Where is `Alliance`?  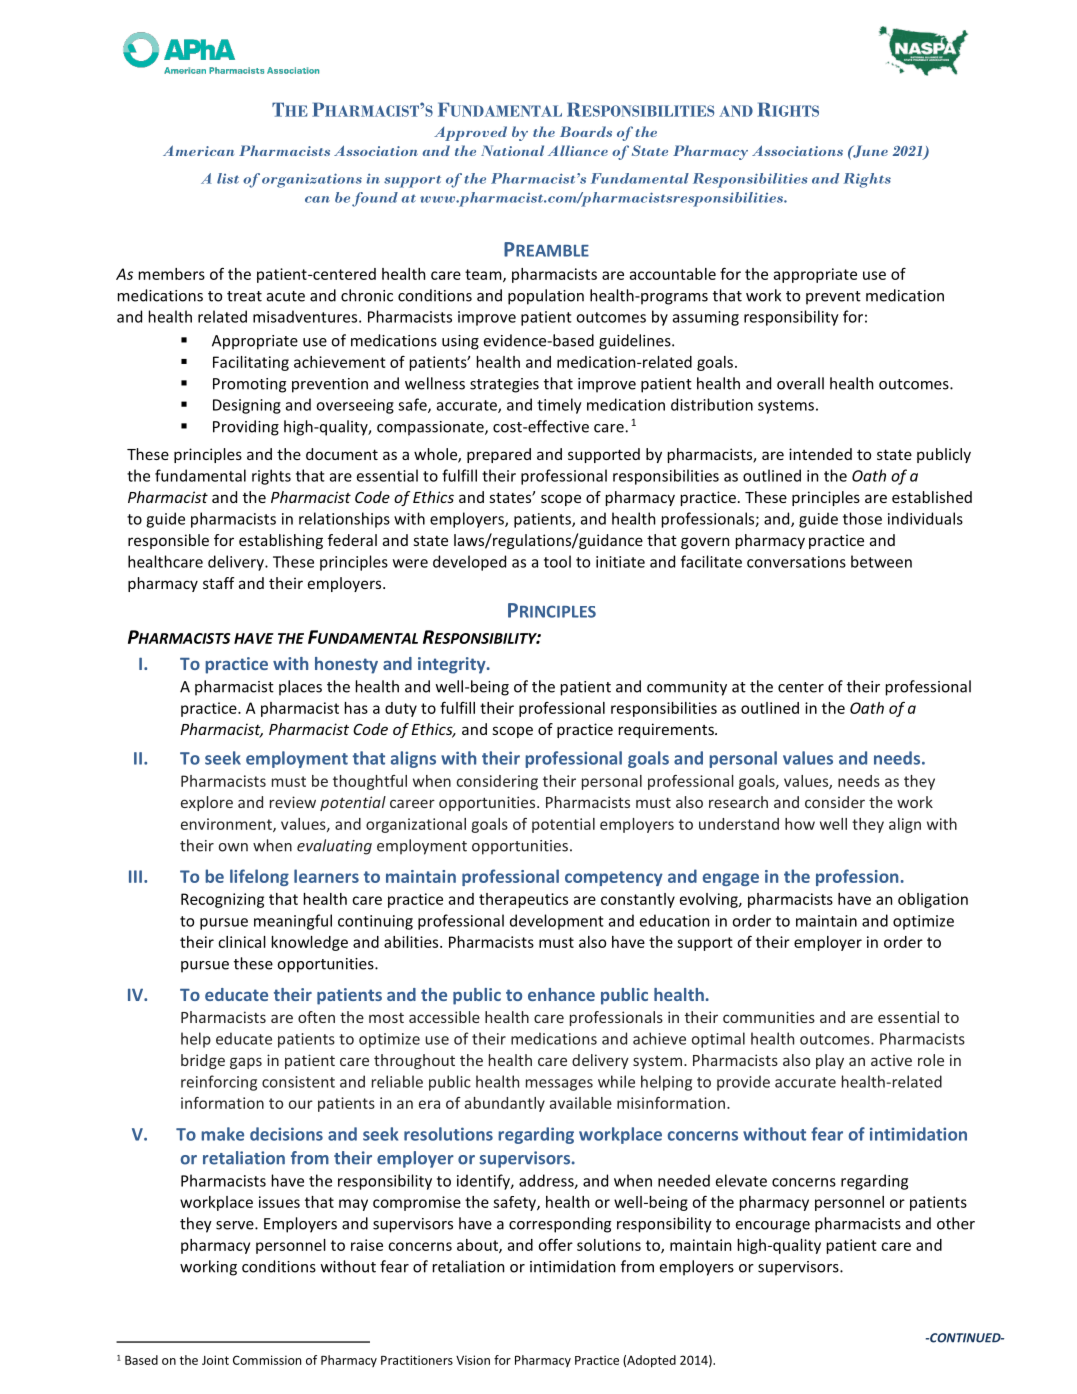 Alliance is located at coordinates (578, 150).
